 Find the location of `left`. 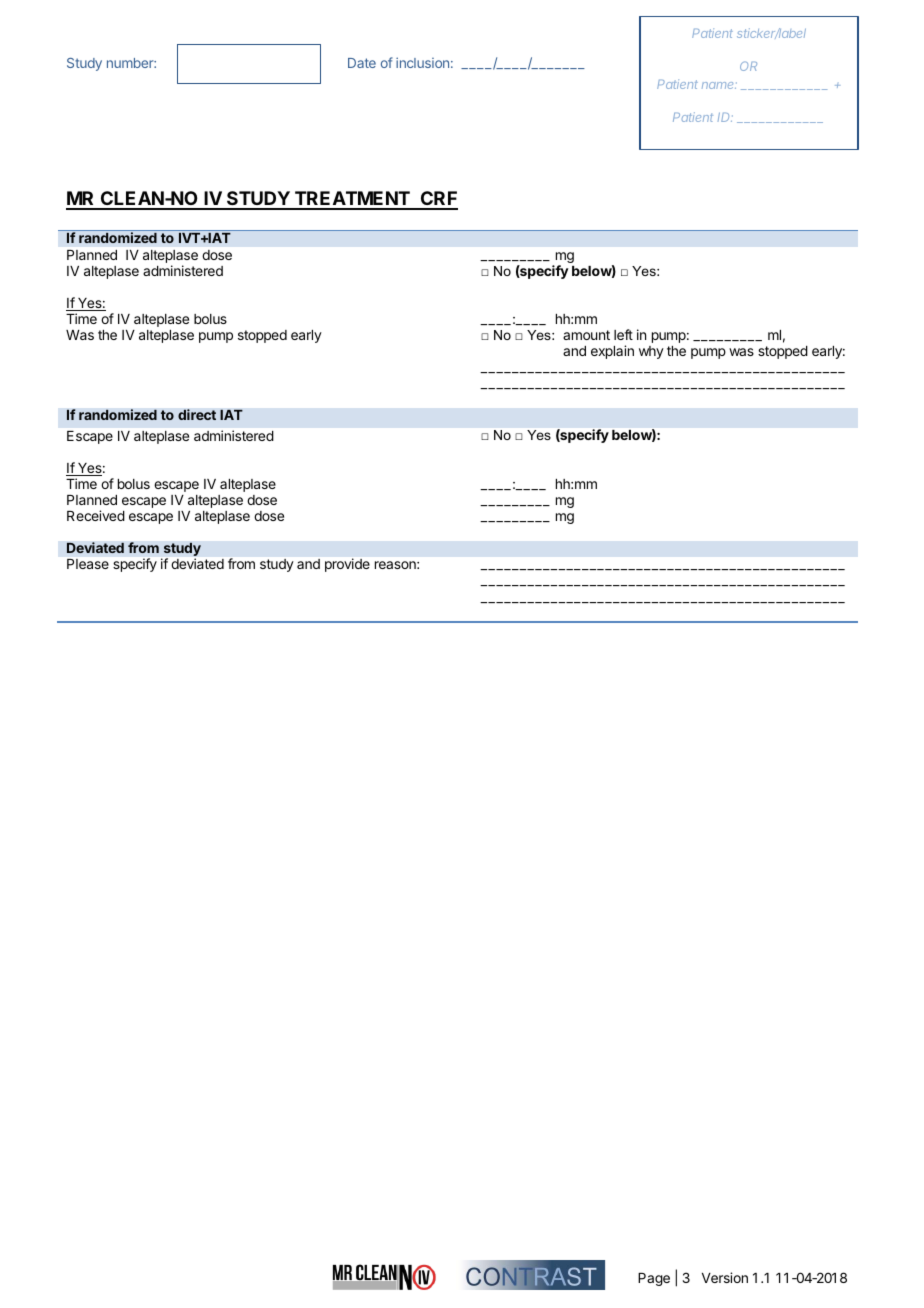

left is located at coordinates (623, 334).
